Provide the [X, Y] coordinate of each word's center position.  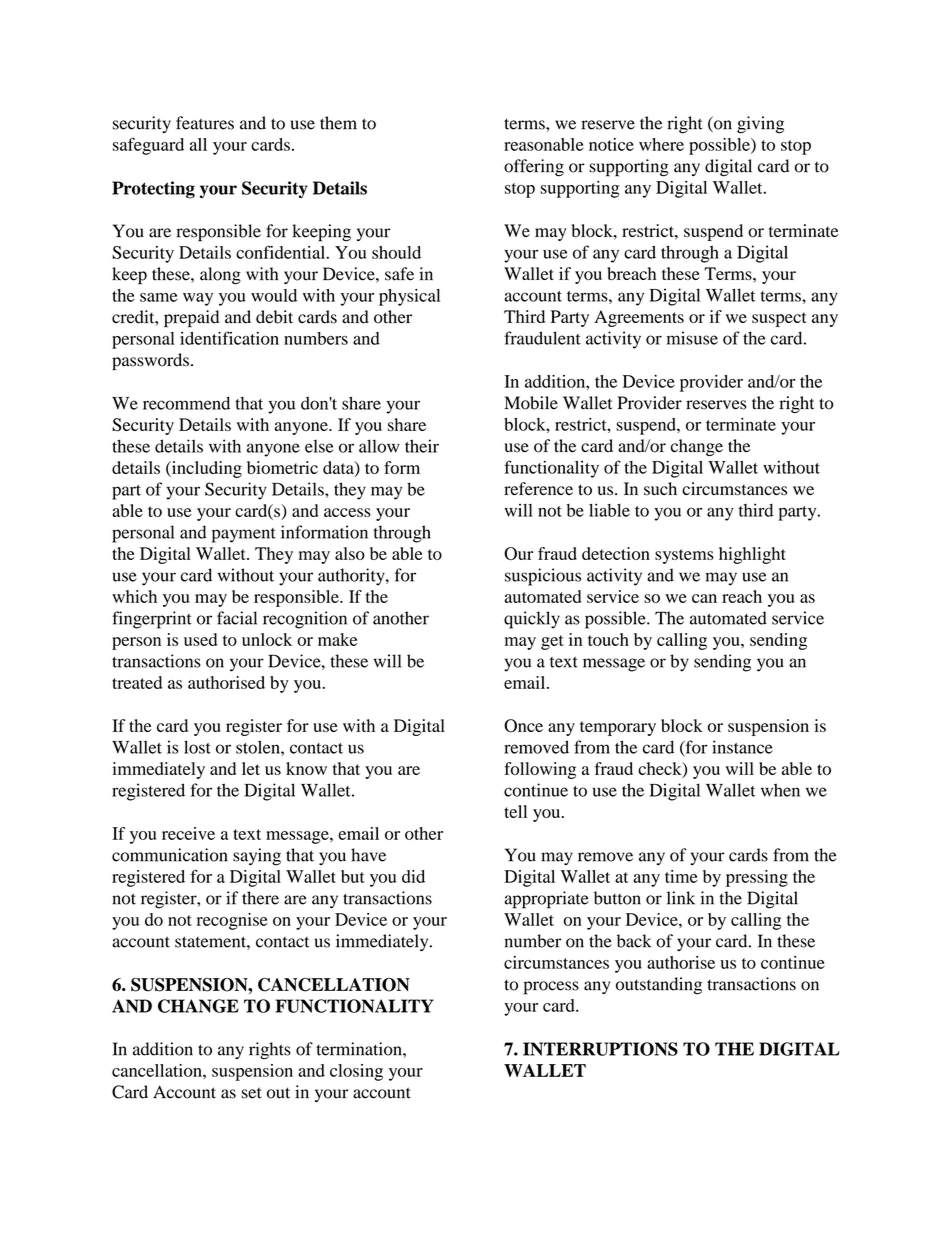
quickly [532, 620]
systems [684, 556]
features [205, 123]
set [251, 1093]
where [661, 144]
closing [356, 1072]
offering [534, 168]
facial [237, 618]
